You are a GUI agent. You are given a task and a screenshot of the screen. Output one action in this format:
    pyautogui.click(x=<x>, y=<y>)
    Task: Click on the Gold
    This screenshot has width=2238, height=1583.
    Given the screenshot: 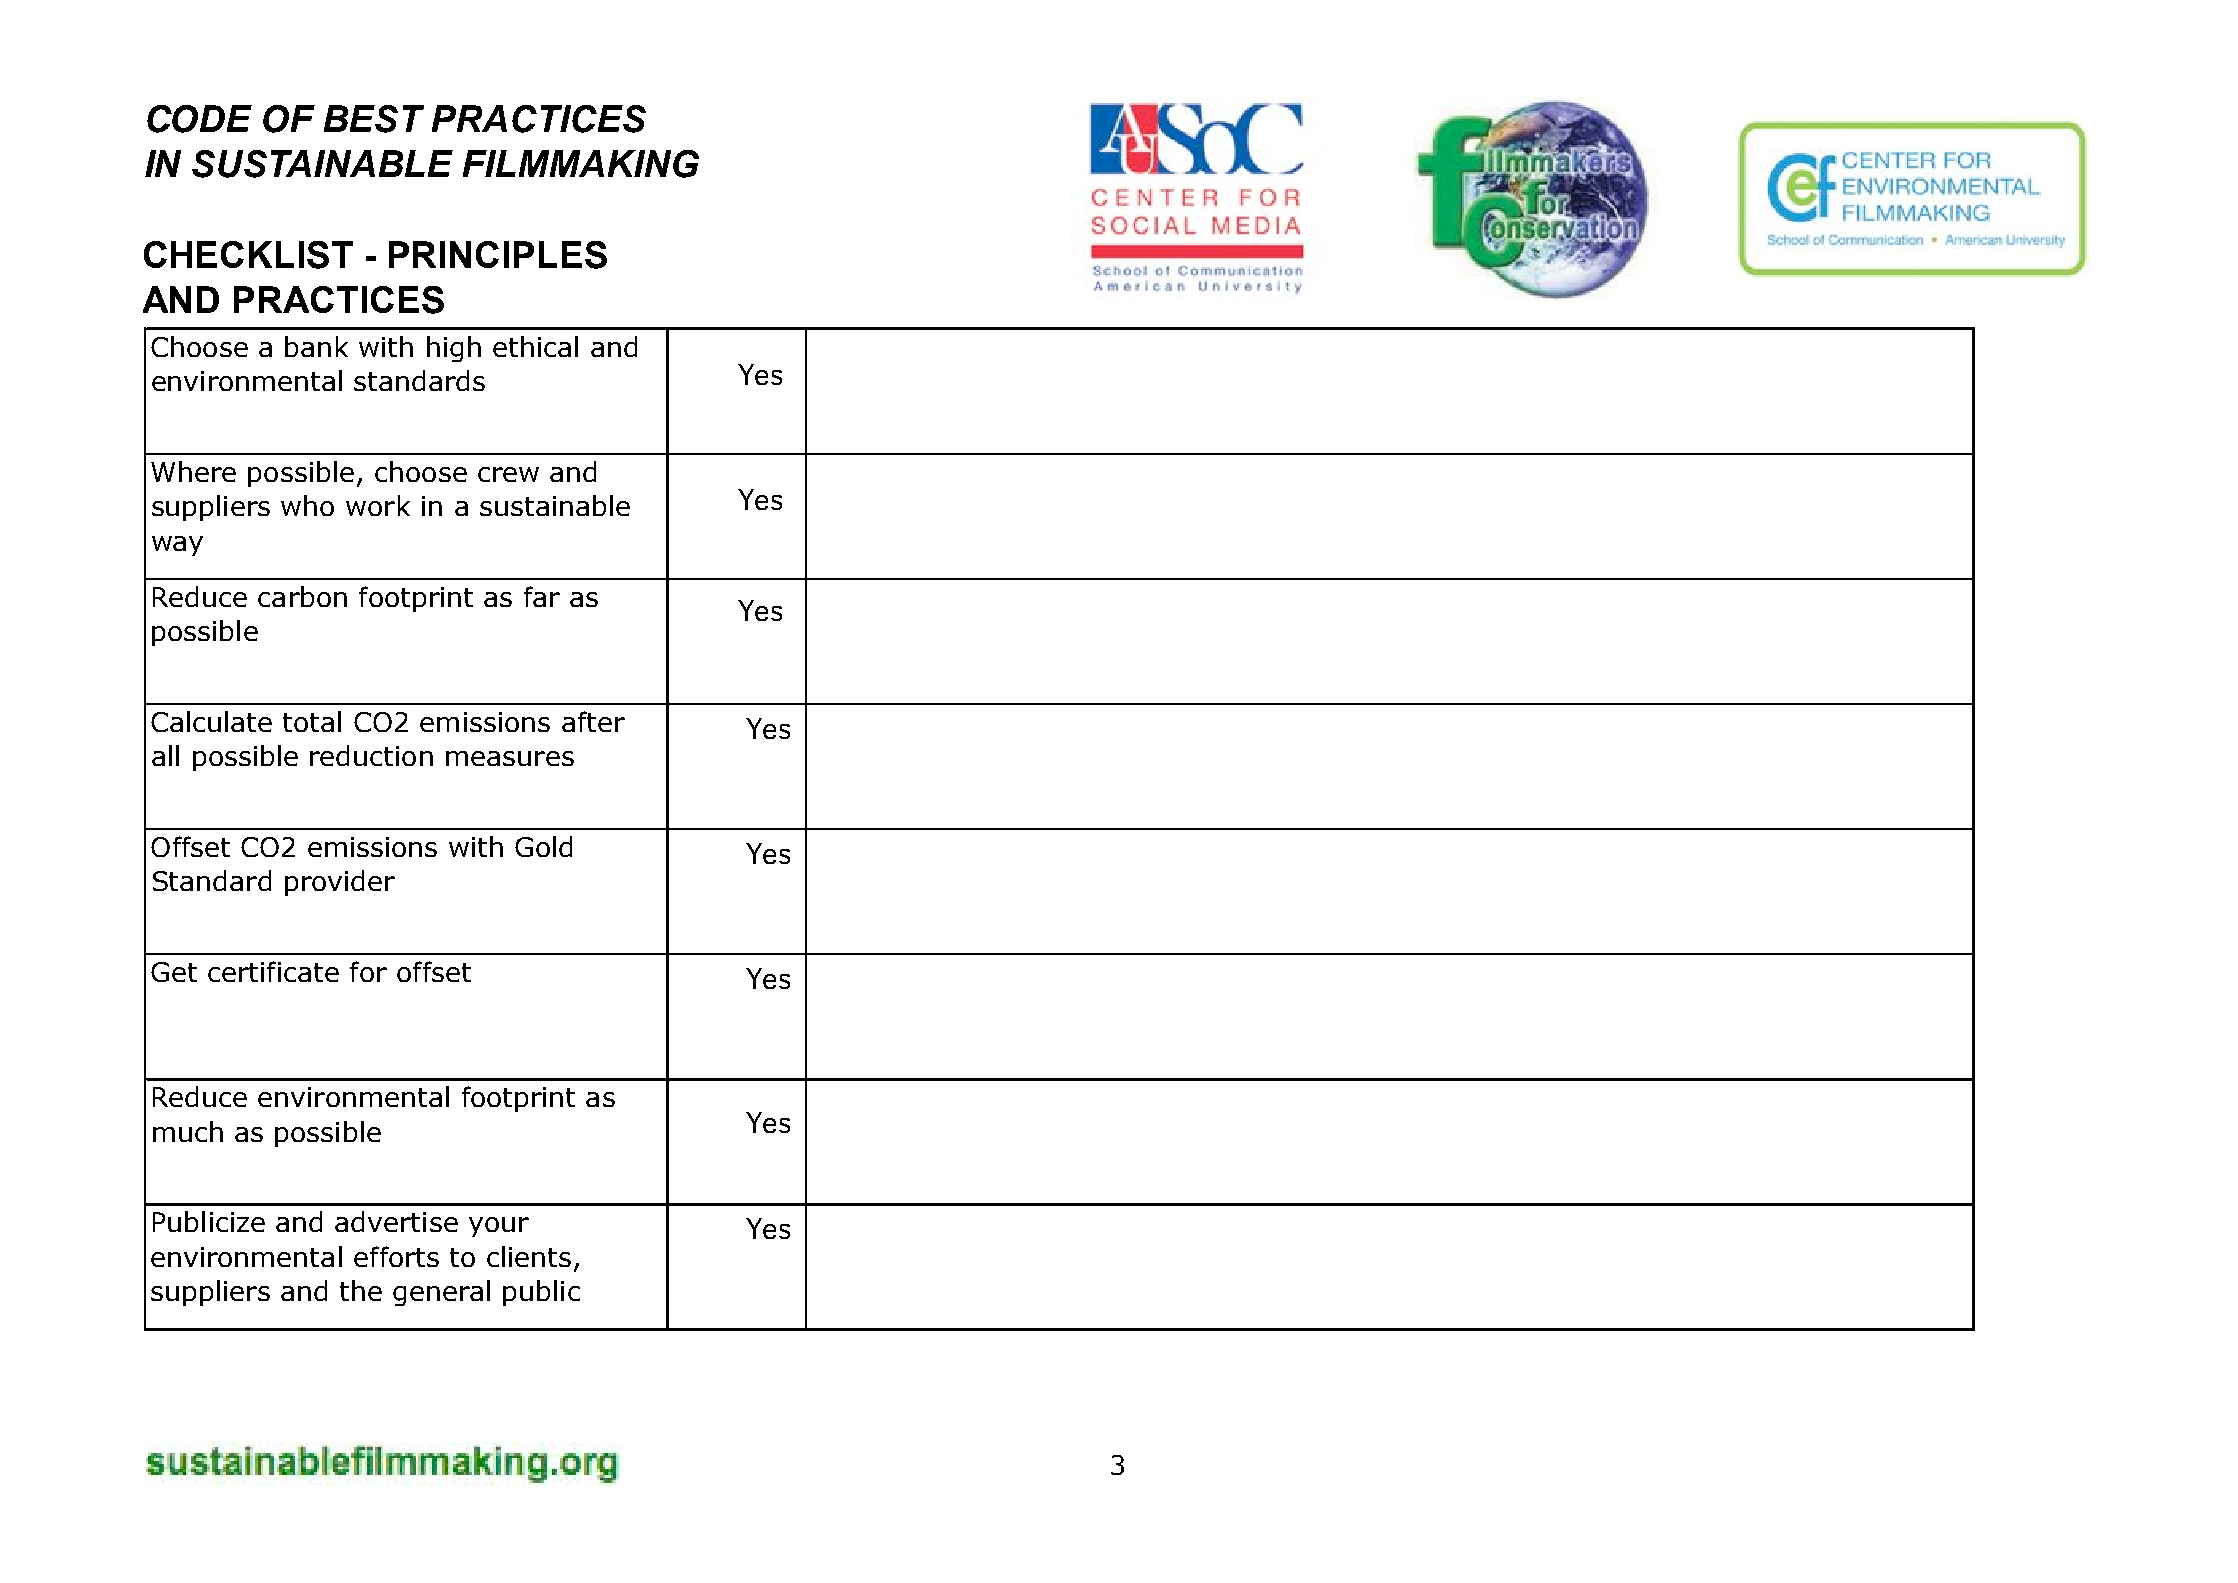 What is the action you would take?
    pyautogui.click(x=543, y=846)
